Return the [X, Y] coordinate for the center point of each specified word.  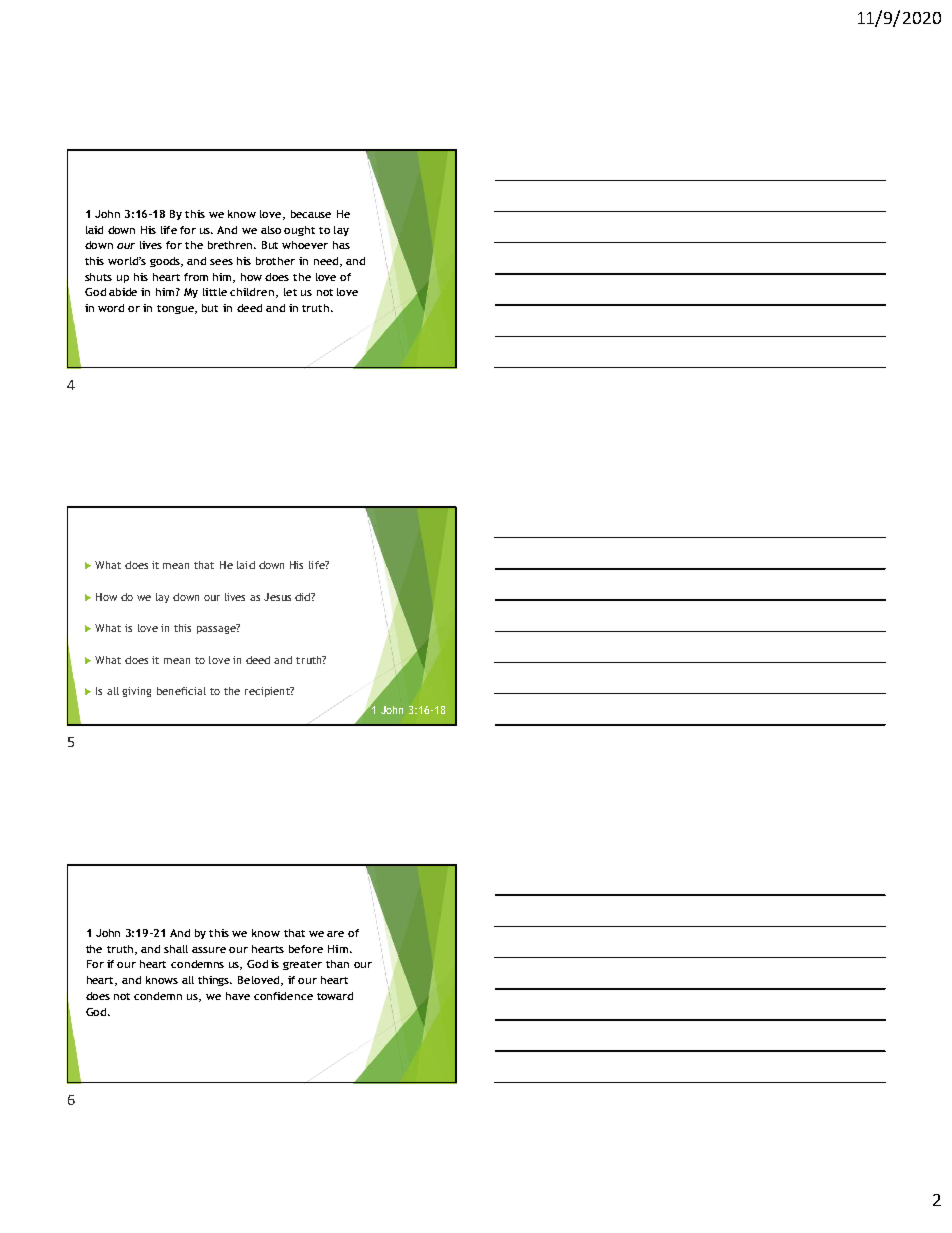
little [215, 292]
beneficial [181, 691]
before [306, 949]
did [303, 597]
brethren [232, 245]
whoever [305, 245]
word [111, 308]
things [215, 981]
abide [123, 292]
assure [209, 950]
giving [136, 692]
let [290, 292]
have [238, 996]
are [335, 934]
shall [176, 949]
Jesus [277, 597]
